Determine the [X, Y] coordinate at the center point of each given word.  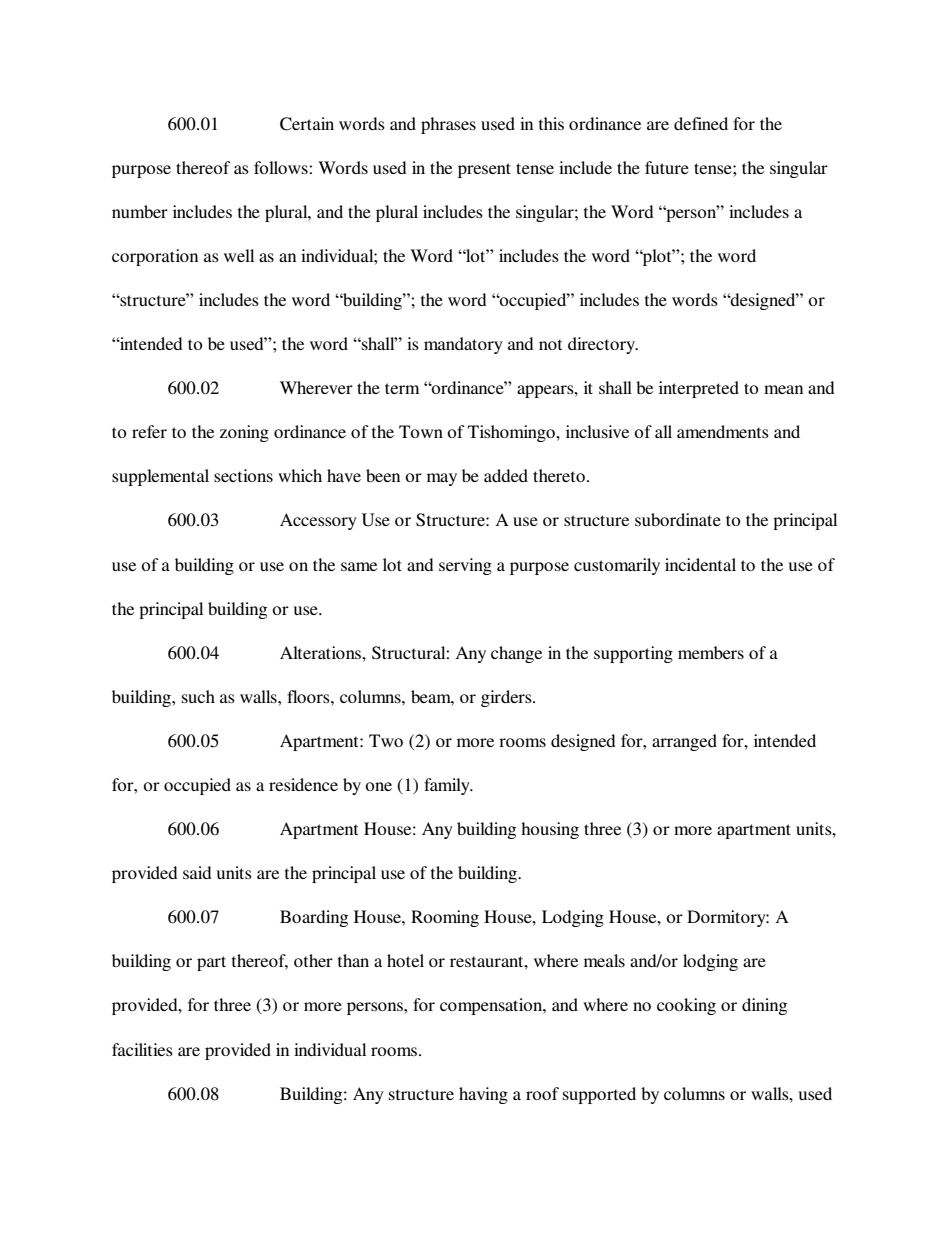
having [483, 1095]
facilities [142, 1049]
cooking [686, 1006]
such [198, 696]
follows [282, 167]
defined [701, 123]
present [484, 170]
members [711, 652]
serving [465, 566]
